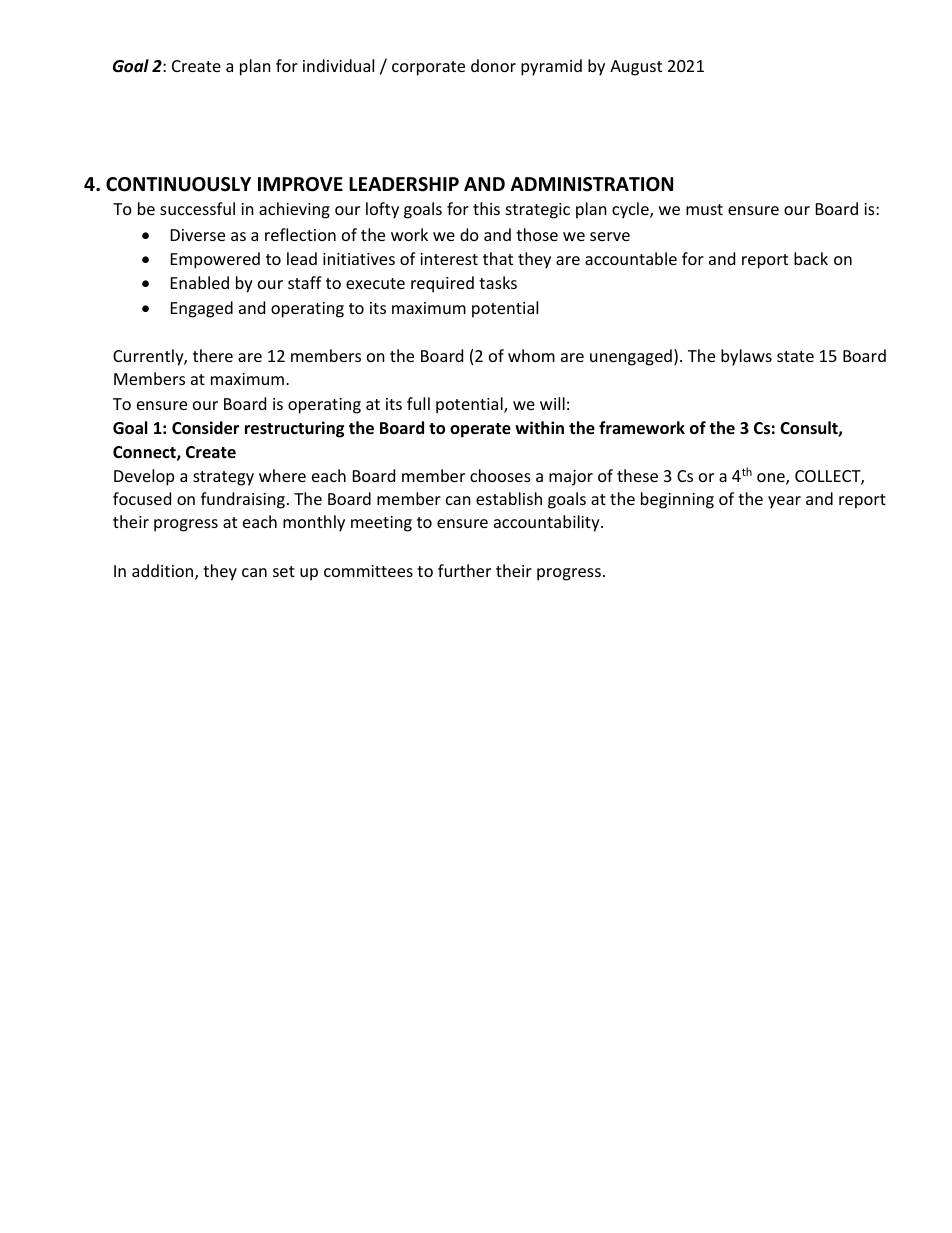 Image resolution: width=952 pixels, height=1233 pixels. What do you see at coordinates (197, 208) in the image?
I see `successful` at bounding box center [197, 208].
